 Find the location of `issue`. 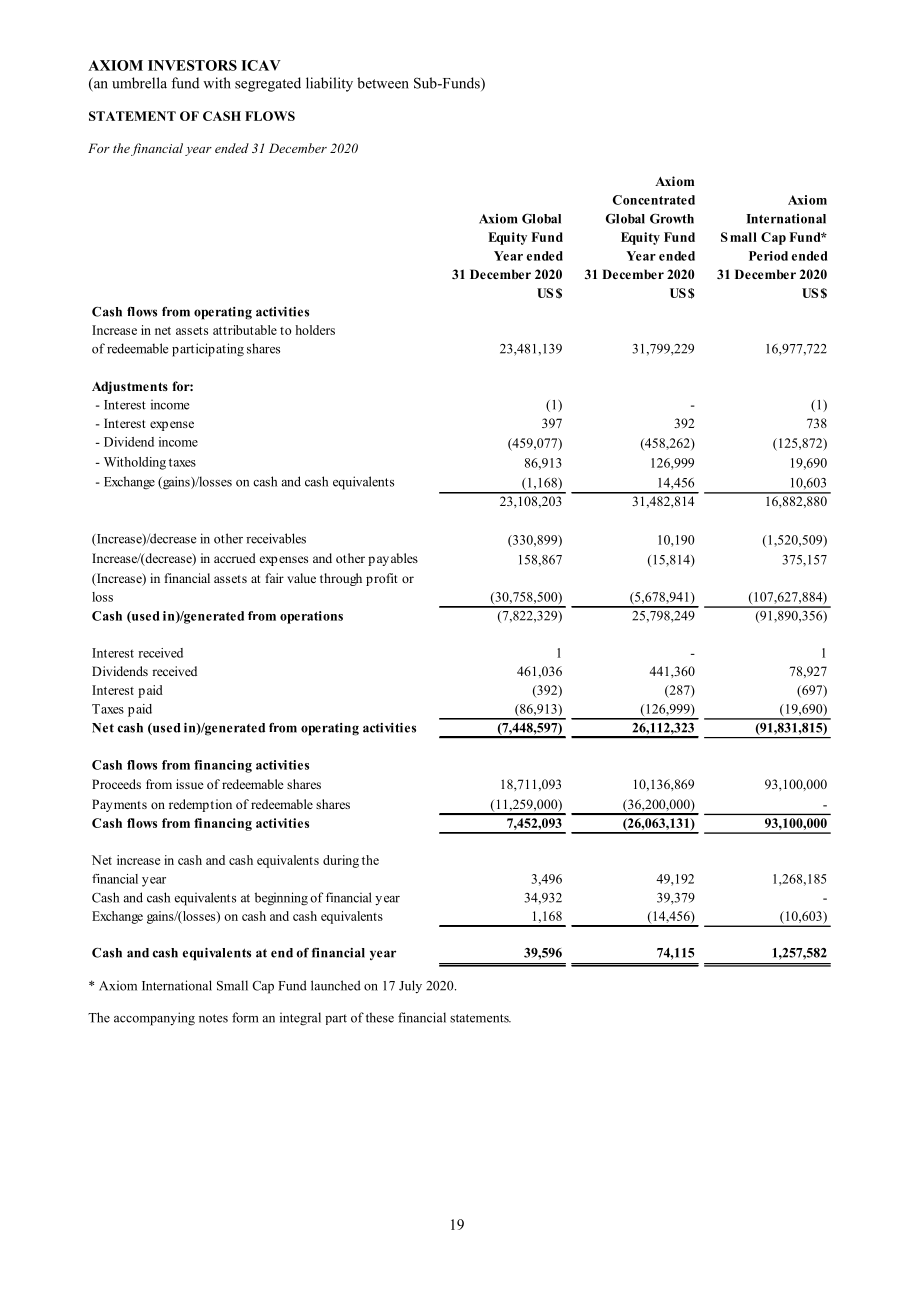

issue is located at coordinates (190, 784).
